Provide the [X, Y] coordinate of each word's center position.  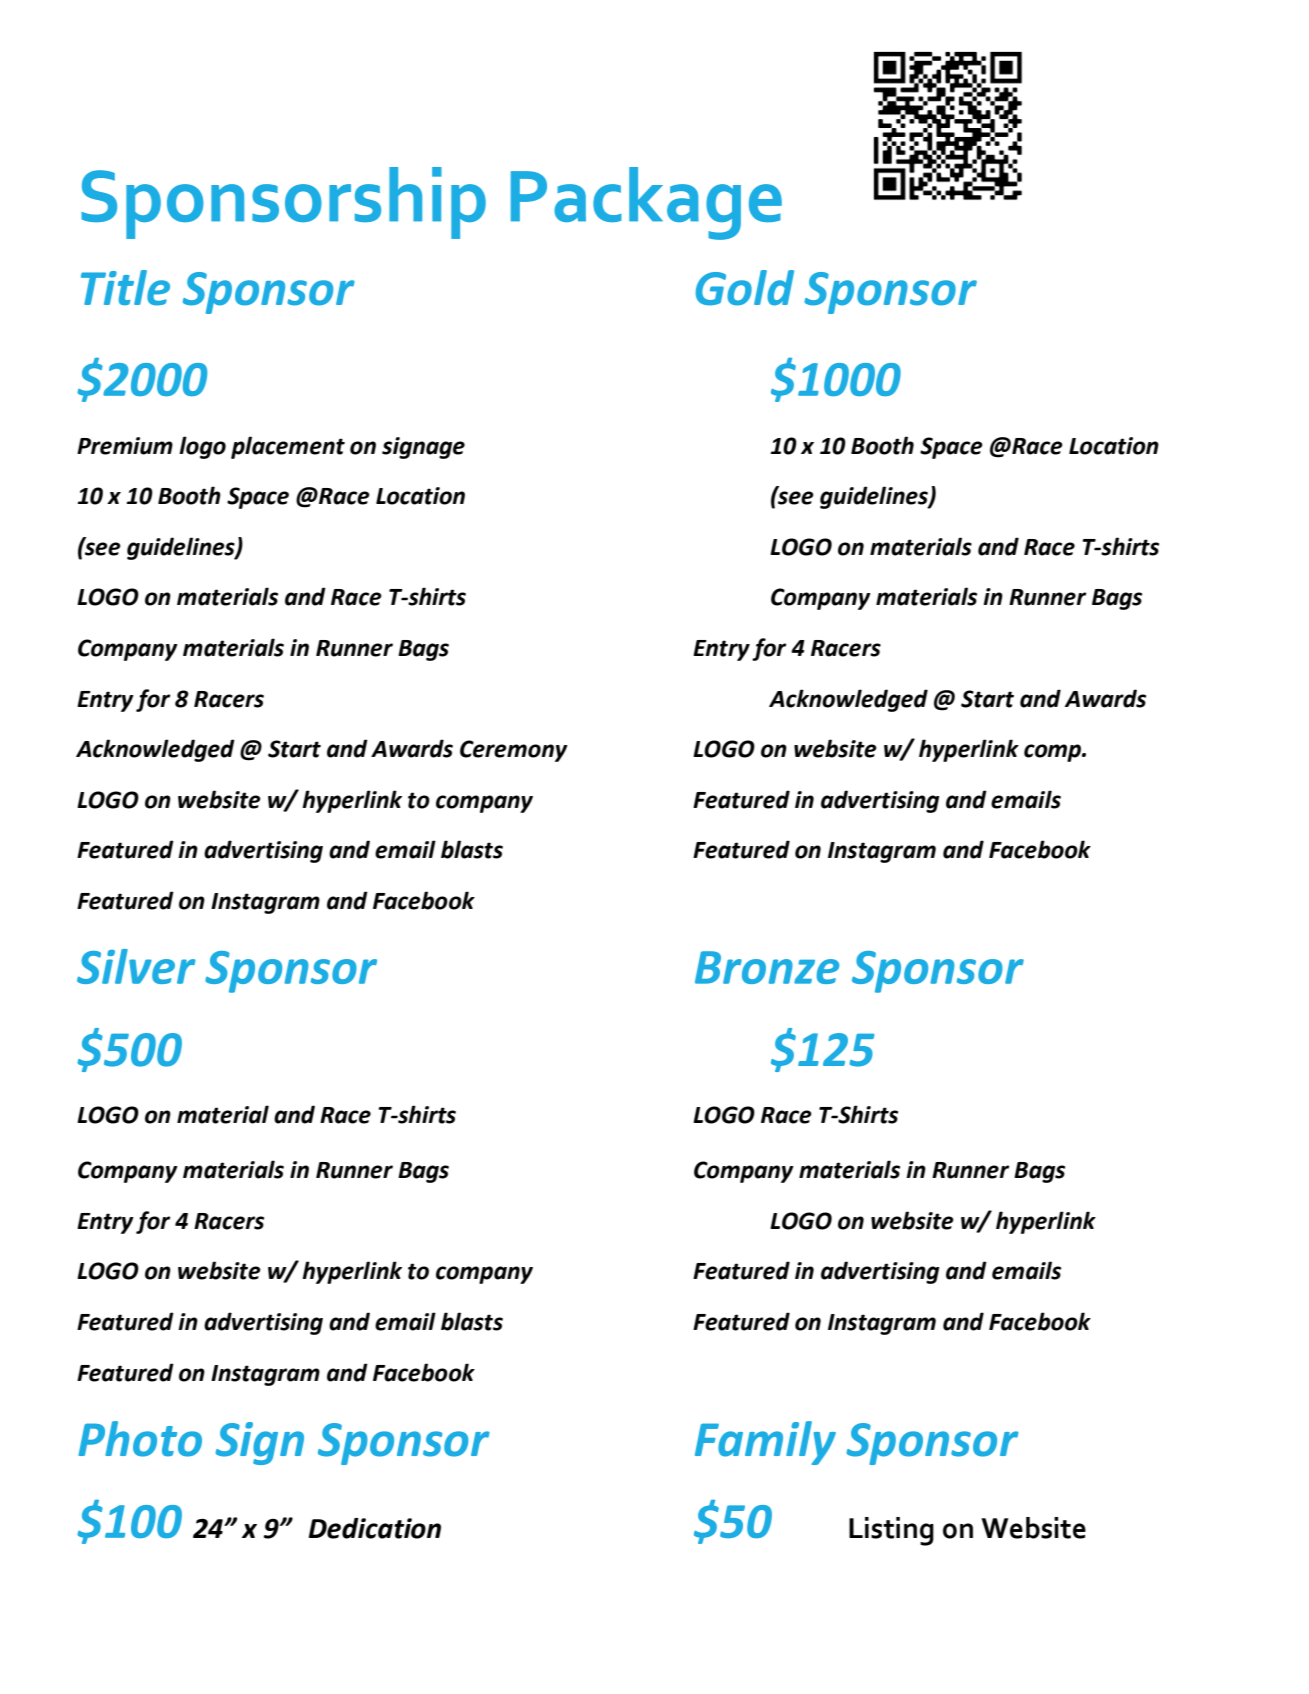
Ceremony [514, 751]
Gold [745, 288]
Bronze [767, 967]
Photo [140, 1439]
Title [125, 288]
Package [646, 203]
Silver [136, 966]
